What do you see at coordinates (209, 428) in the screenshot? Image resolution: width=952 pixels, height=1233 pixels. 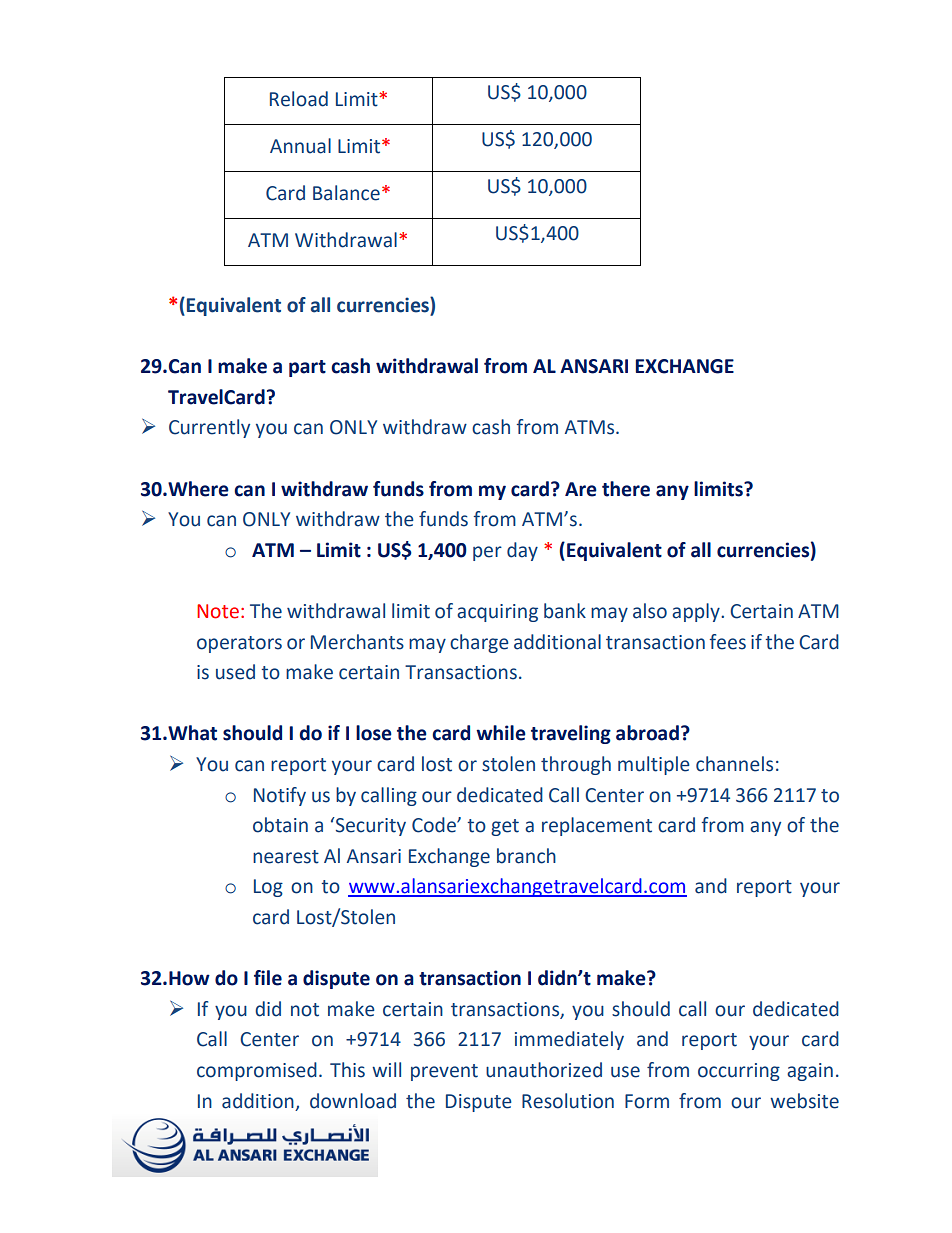 I see `Currently` at bounding box center [209, 428].
